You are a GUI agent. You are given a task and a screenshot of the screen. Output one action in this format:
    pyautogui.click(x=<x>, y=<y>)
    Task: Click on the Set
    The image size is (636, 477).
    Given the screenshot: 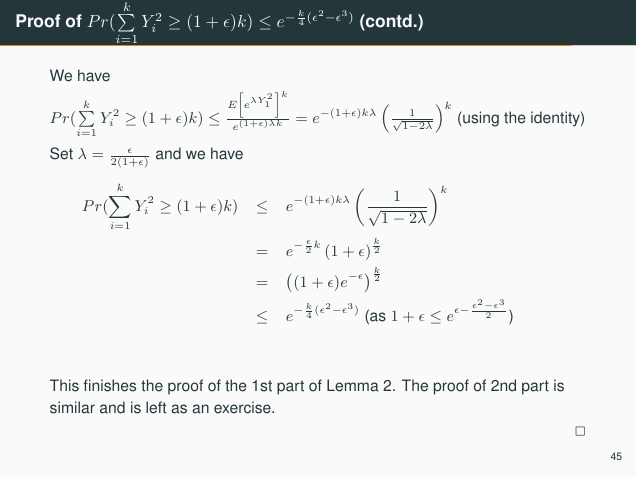 What is the action you would take?
    pyautogui.click(x=61, y=153)
